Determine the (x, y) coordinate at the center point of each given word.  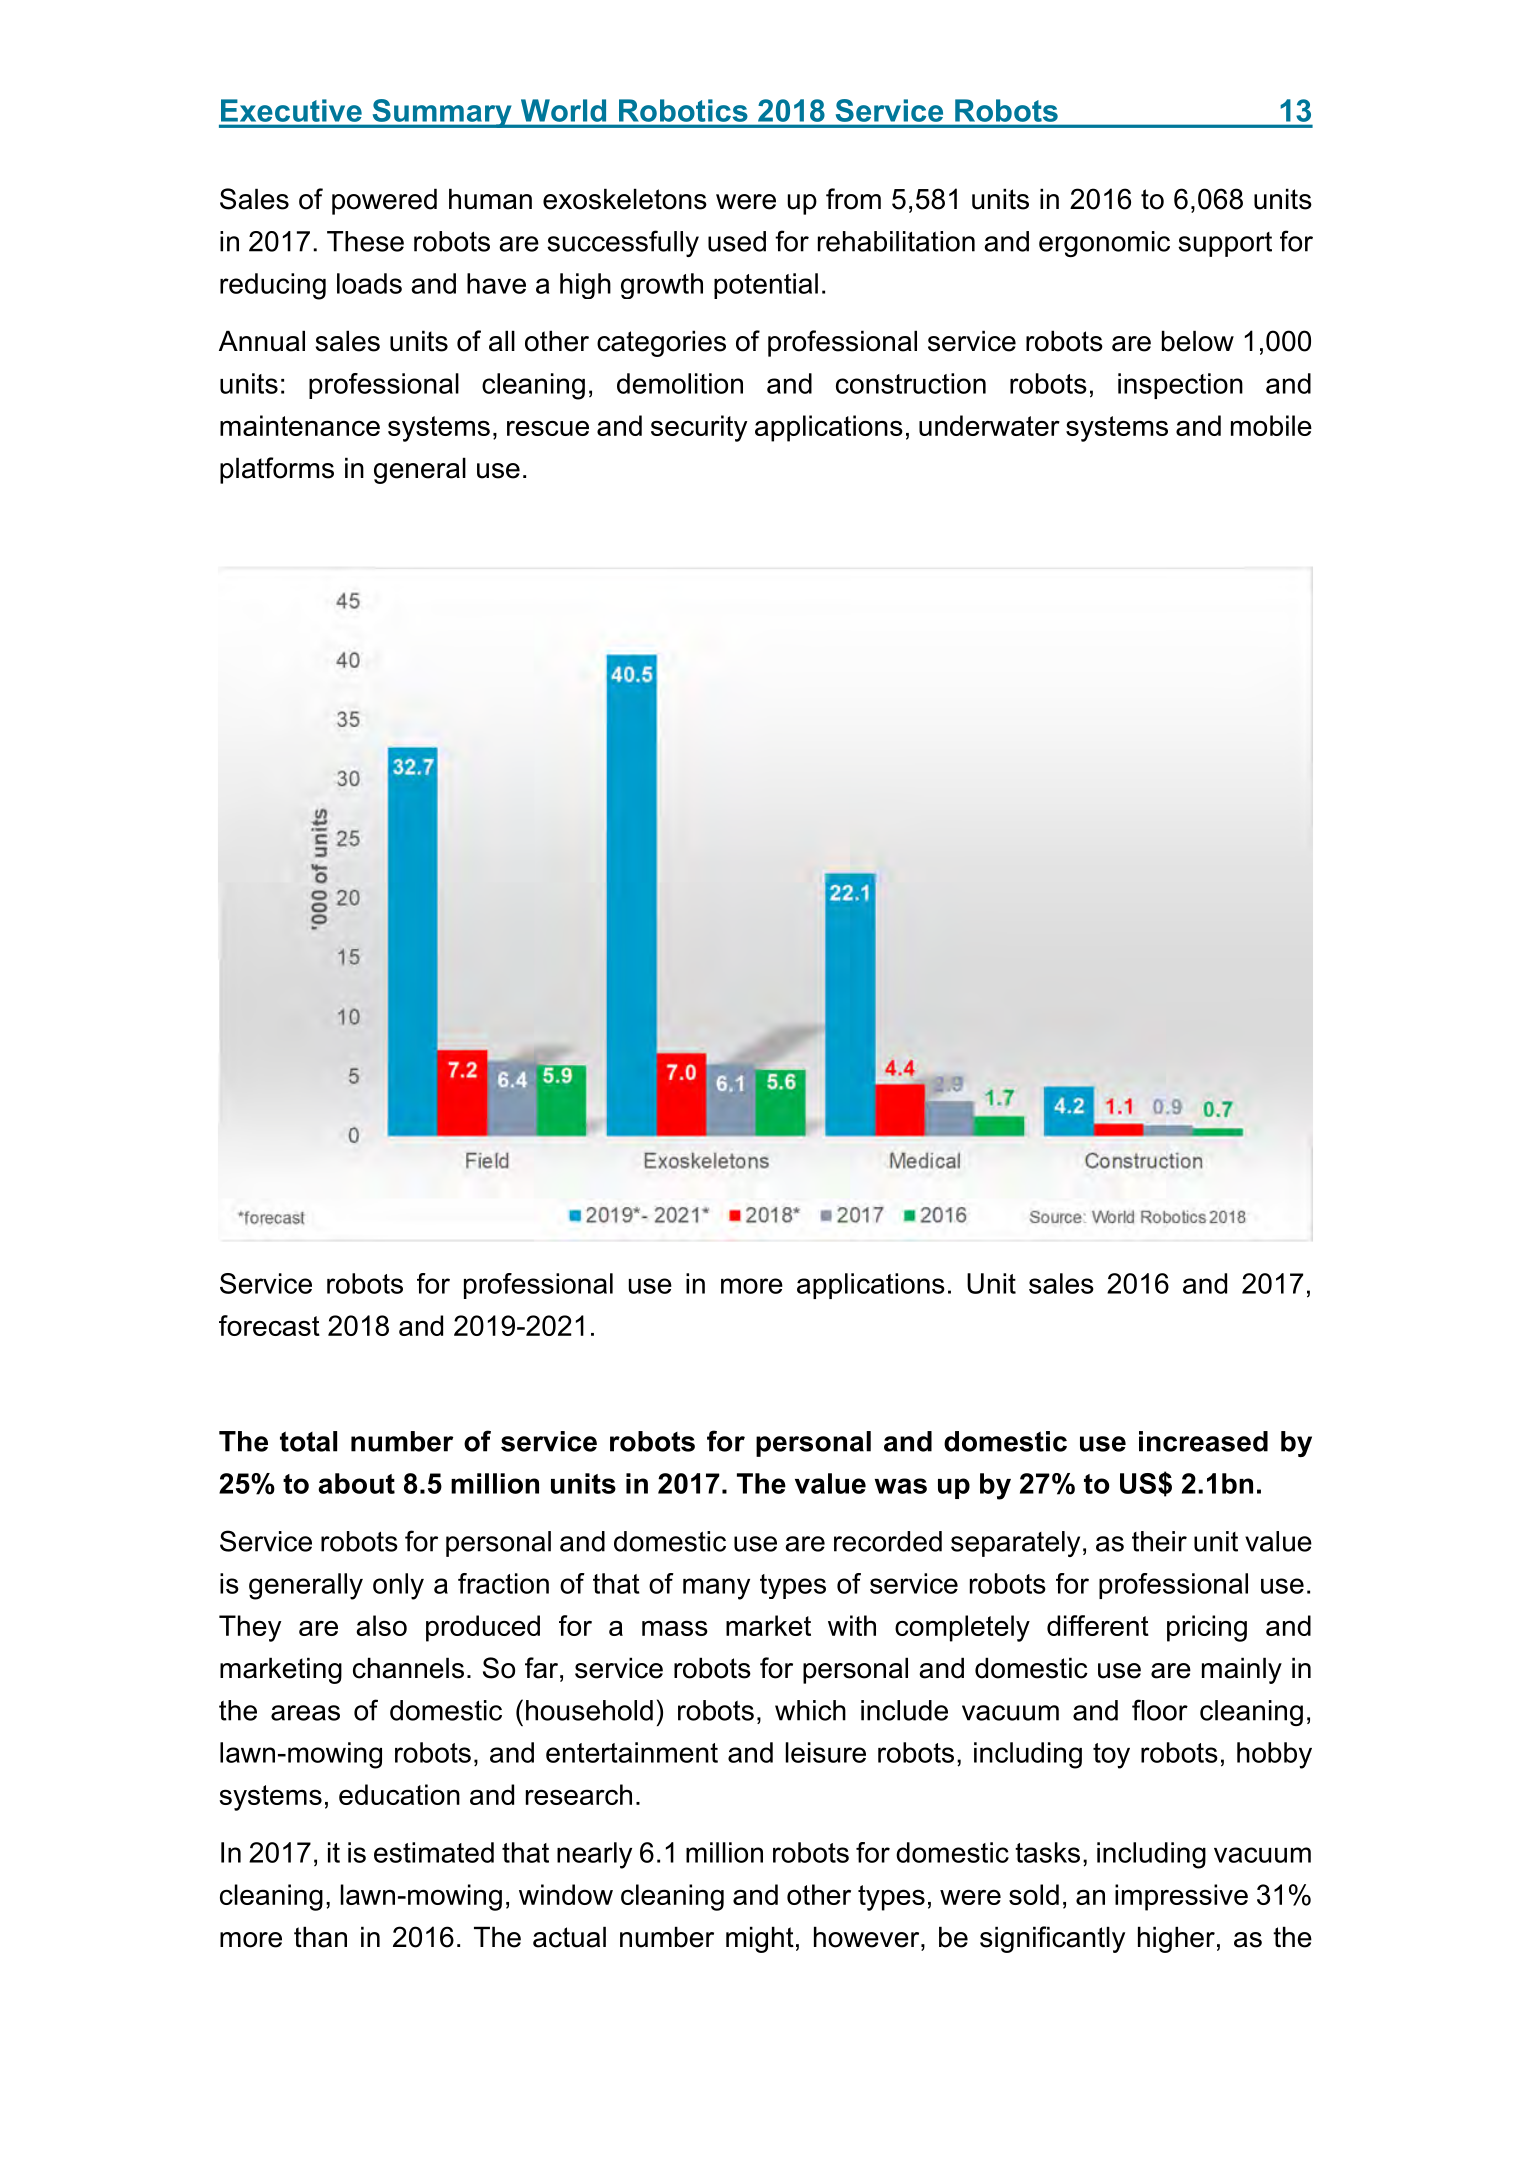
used (737, 241)
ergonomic (1104, 244)
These (365, 241)
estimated (434, 1852)
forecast (269, 1325)
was (901, 1486)
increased (1203, 1441)
